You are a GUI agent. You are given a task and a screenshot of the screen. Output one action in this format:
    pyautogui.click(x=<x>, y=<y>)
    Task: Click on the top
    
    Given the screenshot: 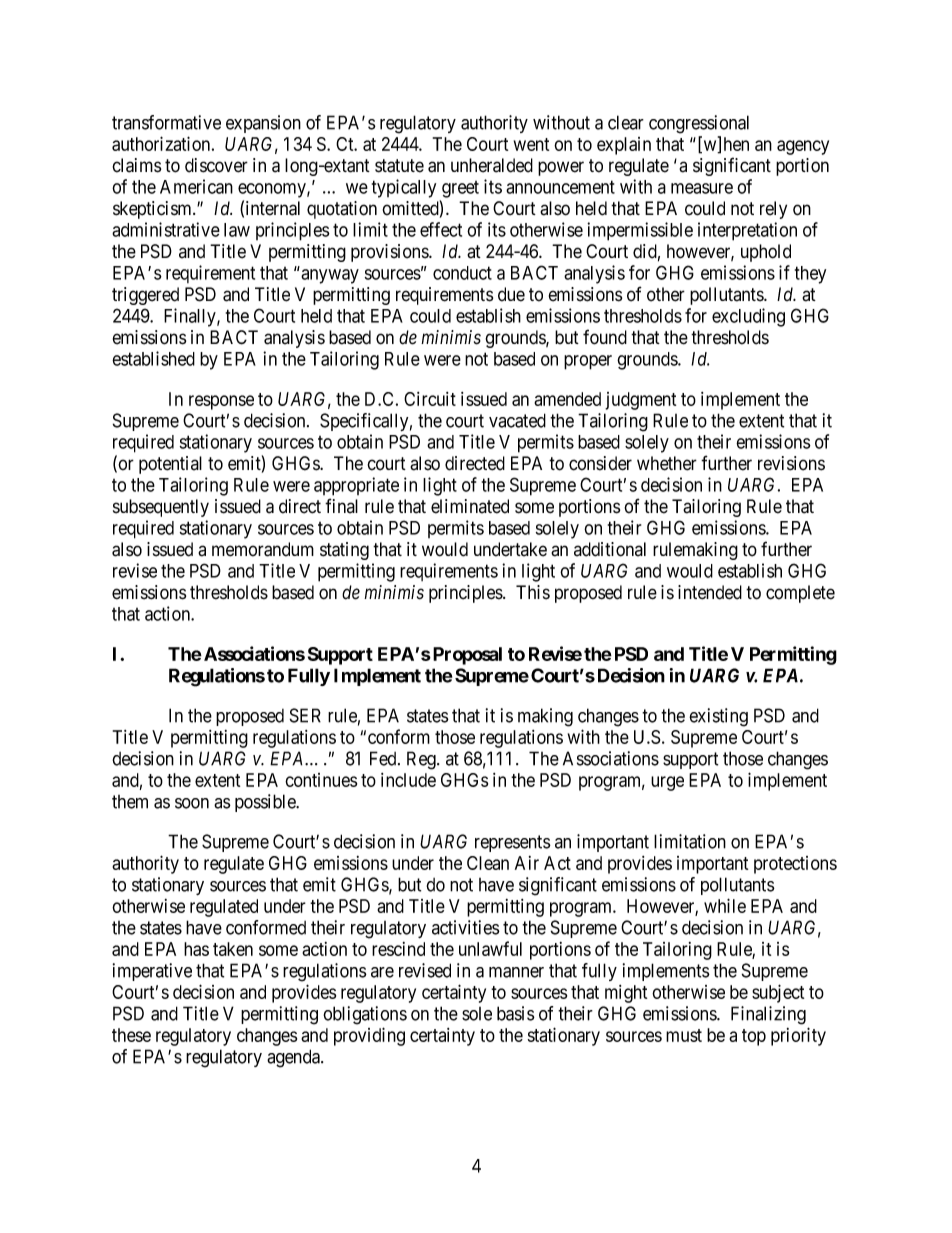 What is the action you would take?
    pyautogui.click(x=754, y=1037)
